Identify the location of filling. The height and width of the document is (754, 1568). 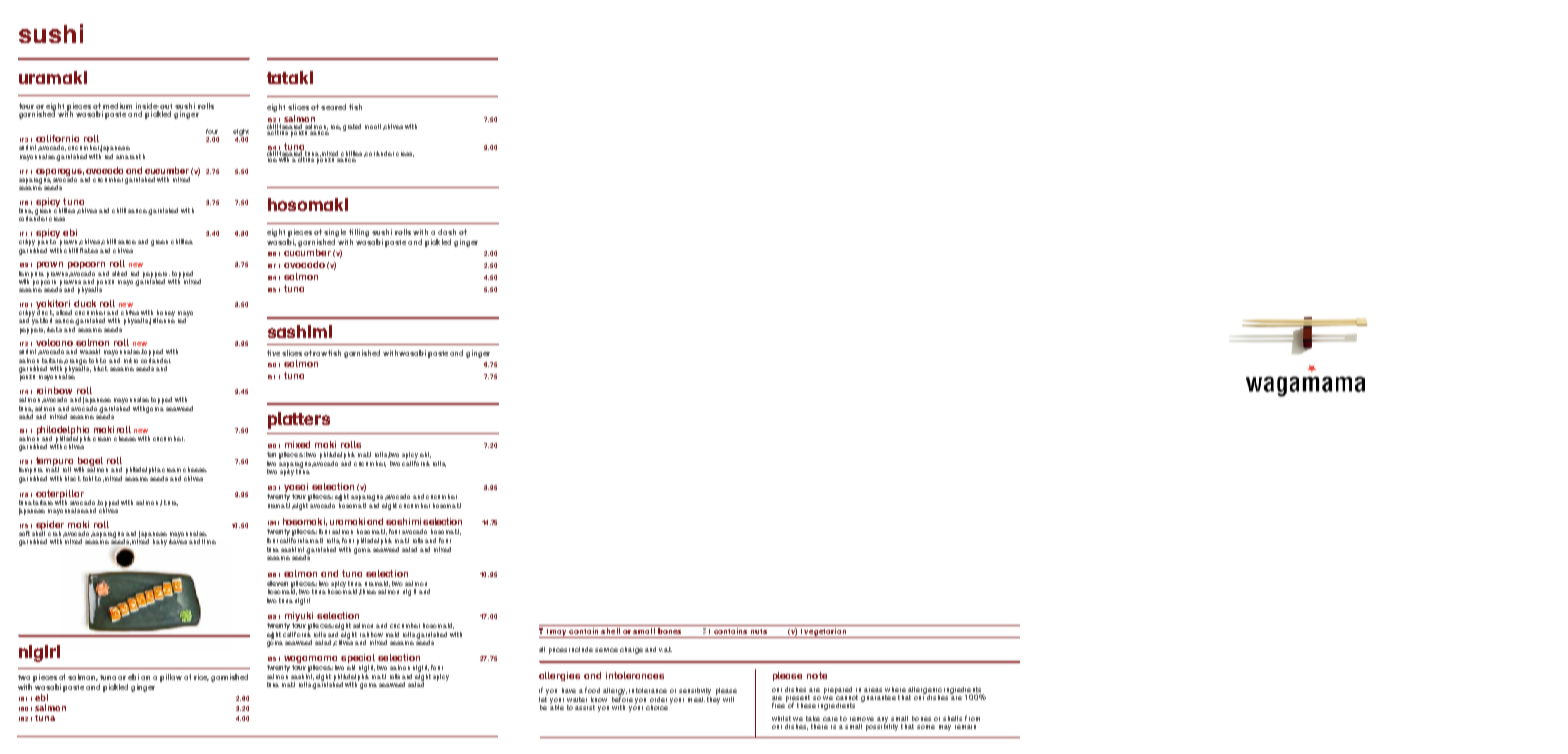
(359, 234).
